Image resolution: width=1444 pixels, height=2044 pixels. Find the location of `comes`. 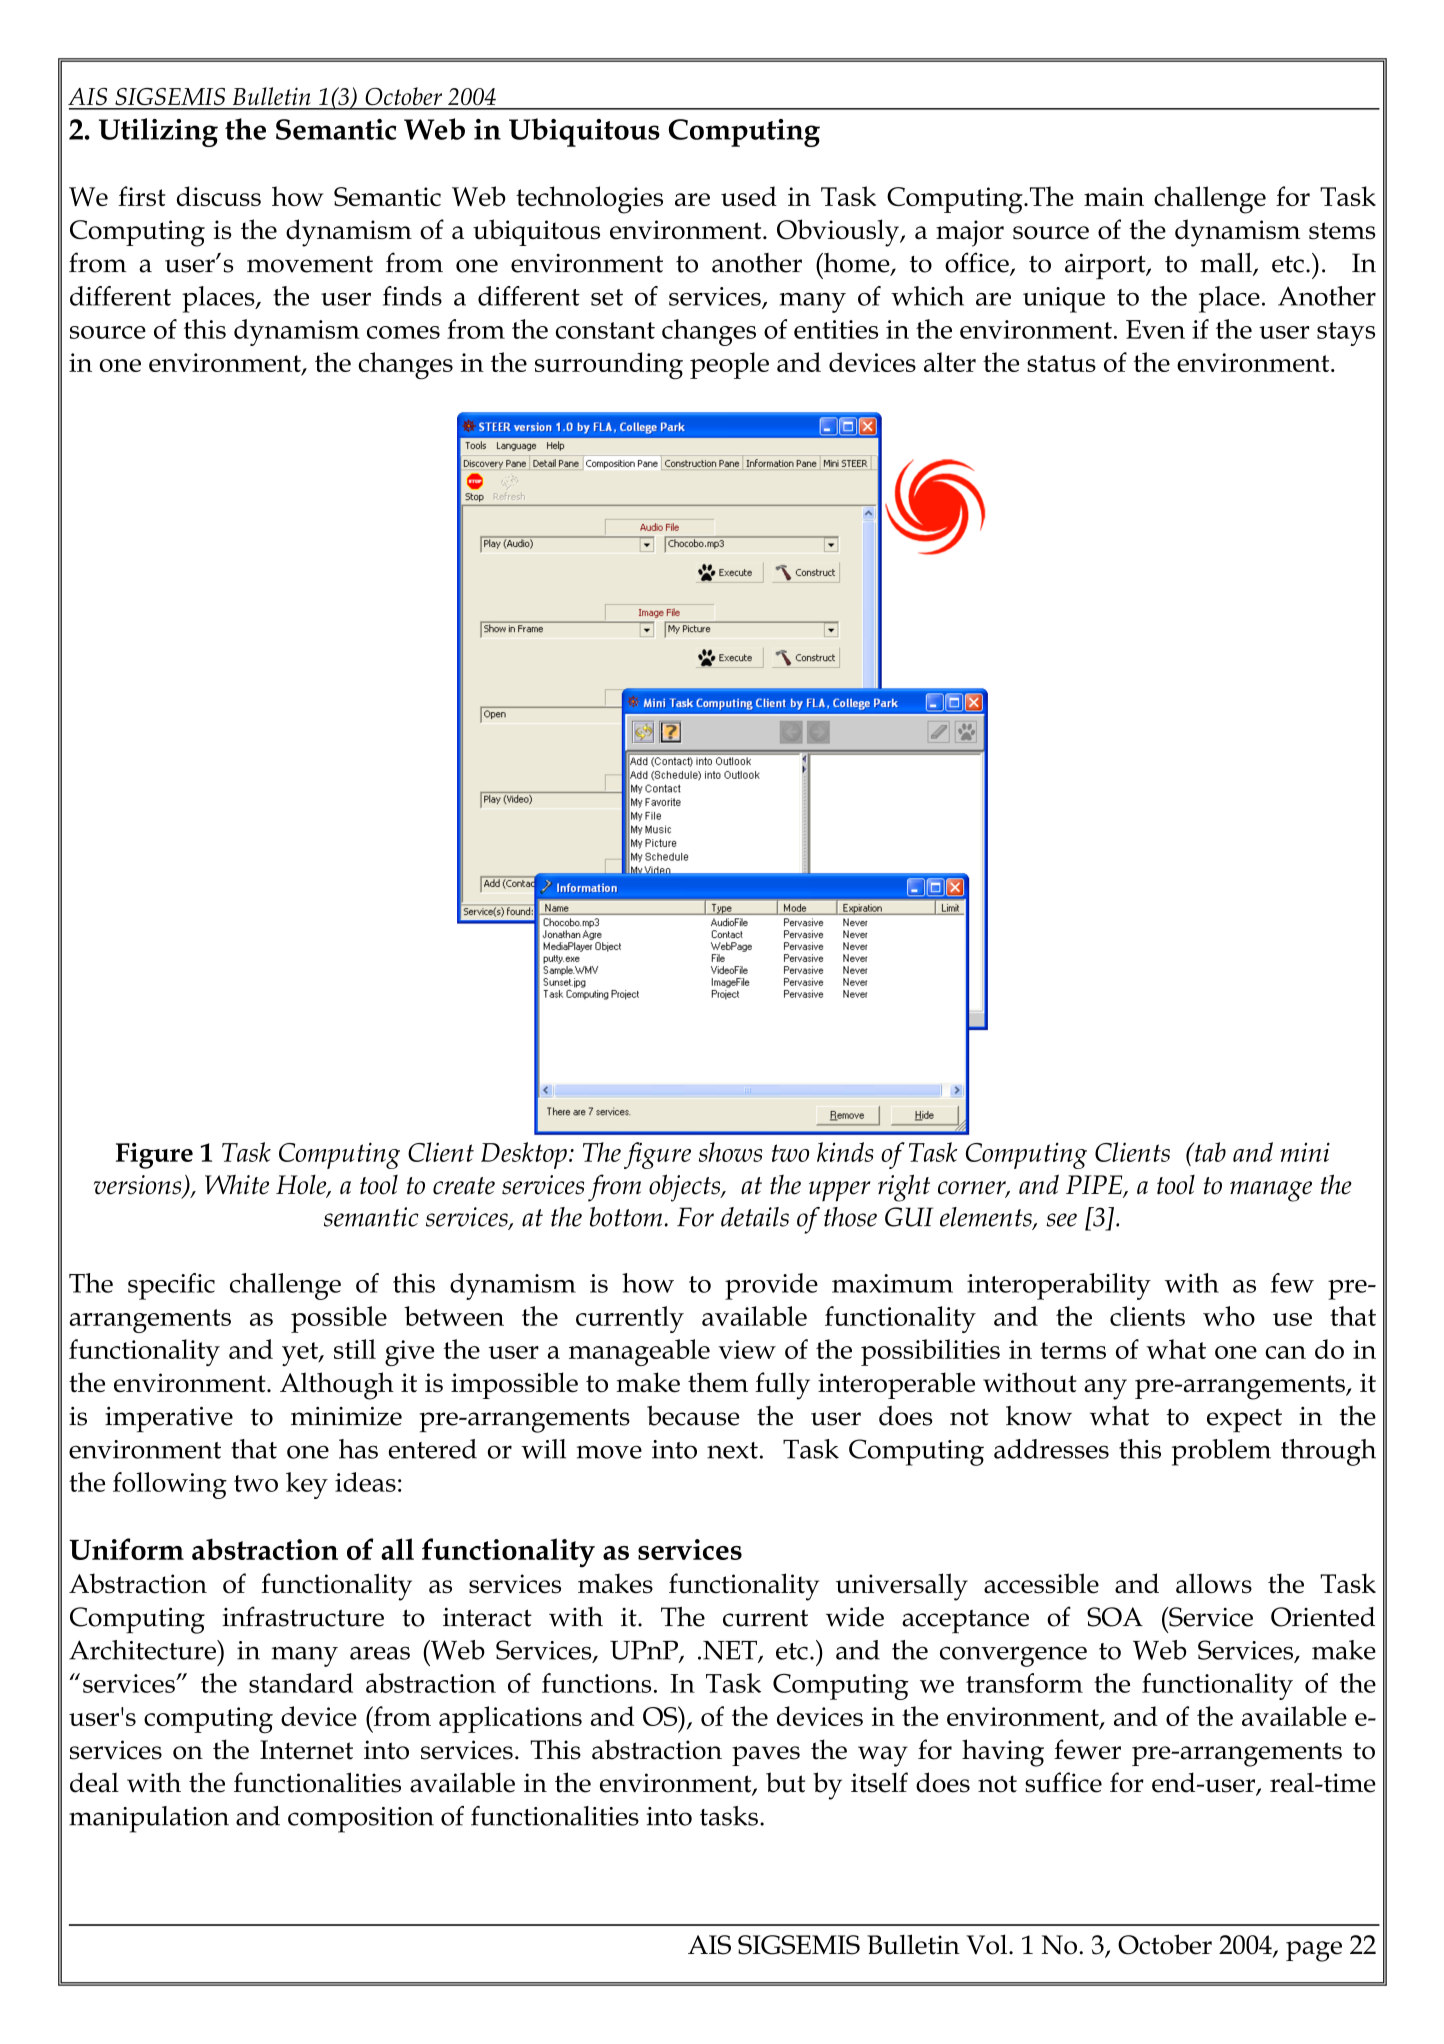

comes is located at coordinates (403, 332).
